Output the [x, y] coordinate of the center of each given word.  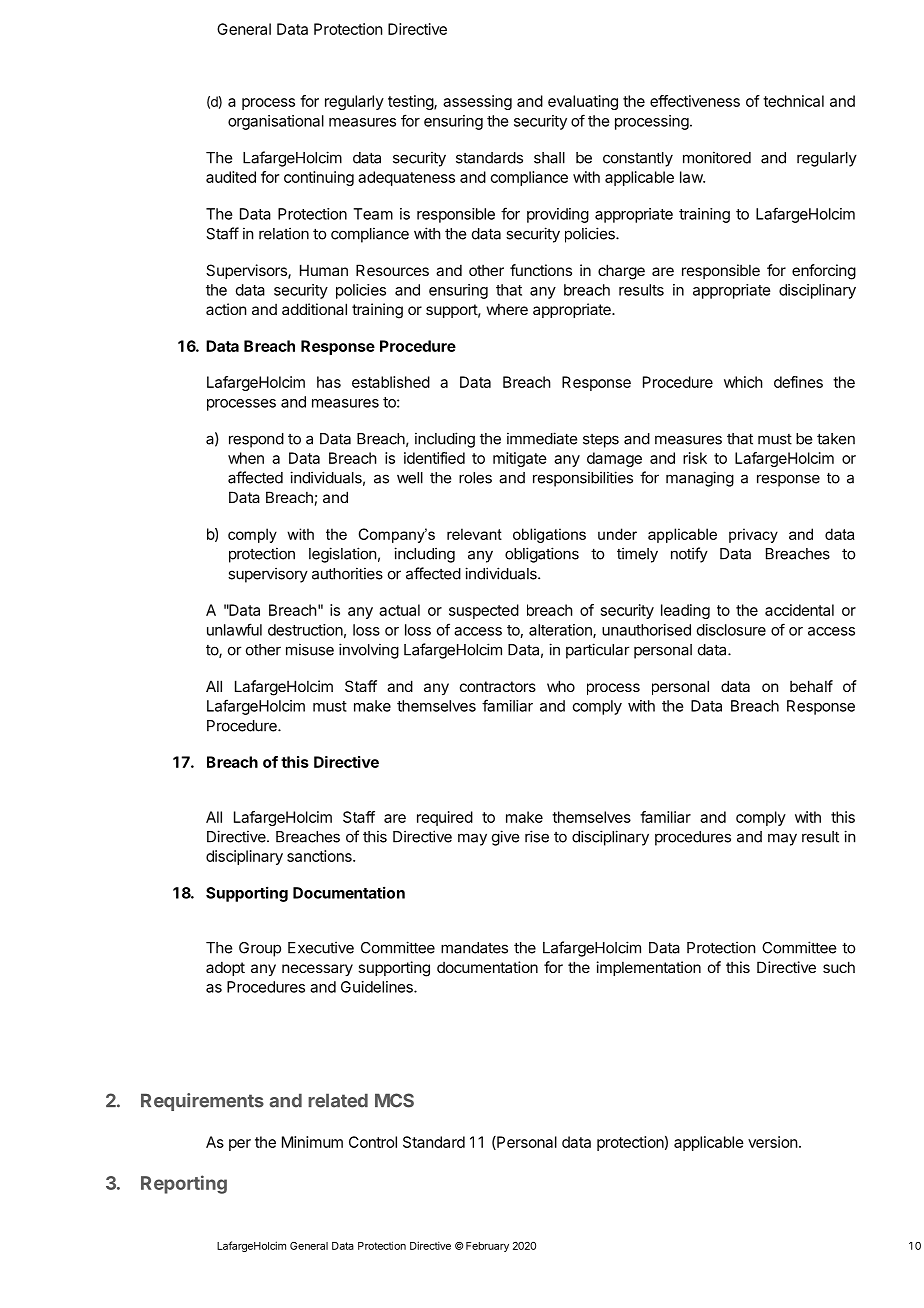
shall [549, 158]
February [487, 1247]
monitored [717, 157]
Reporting [184, 1184]
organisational [276, 122]
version [772, 1142]
